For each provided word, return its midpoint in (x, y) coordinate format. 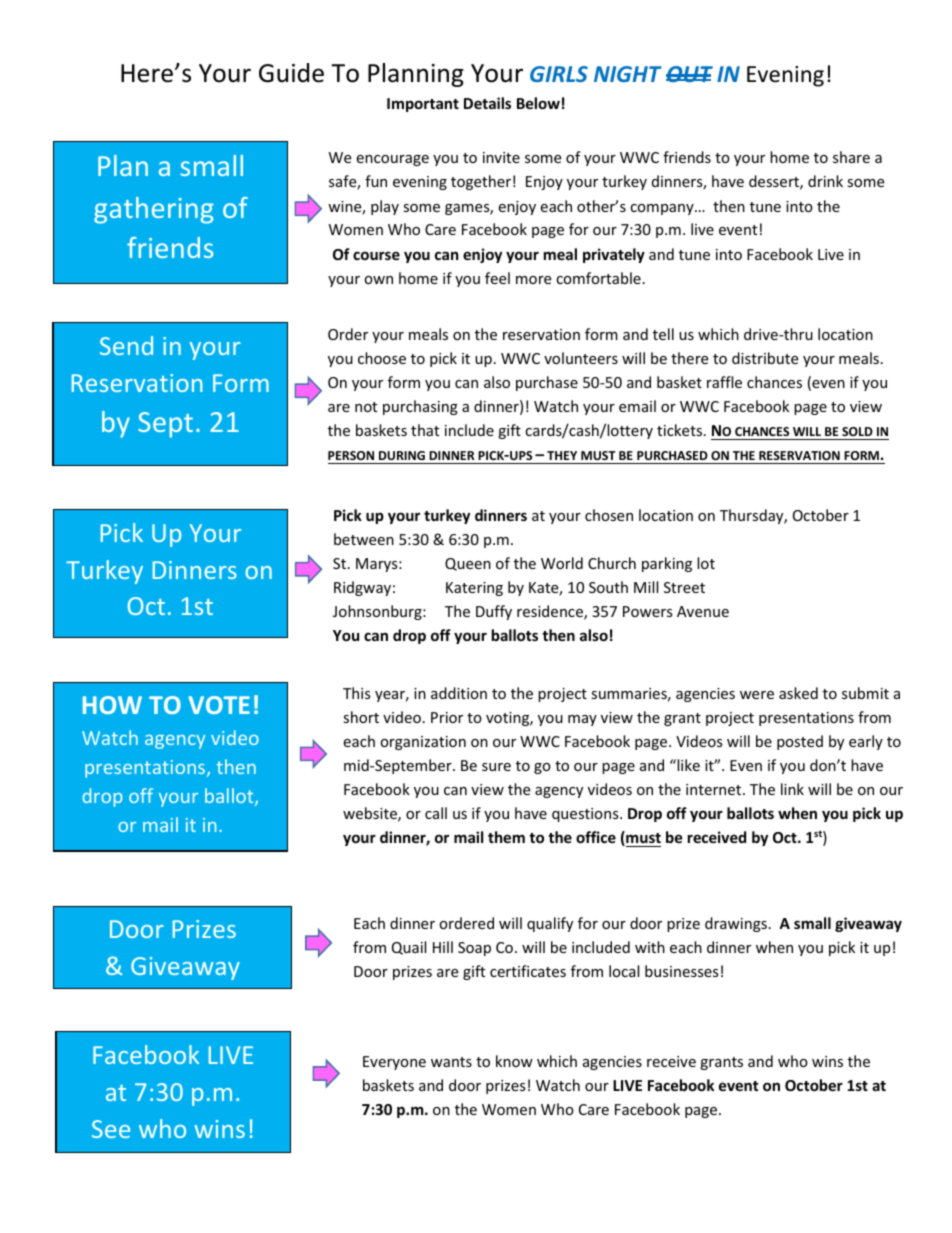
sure (496, 767)
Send (126, 345)
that (425, 430)
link (792, 789)
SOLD (857, 431)
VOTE (219, 705)
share (851, 157)
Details (487, 103)
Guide (291, 73)
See (111, 1129)
